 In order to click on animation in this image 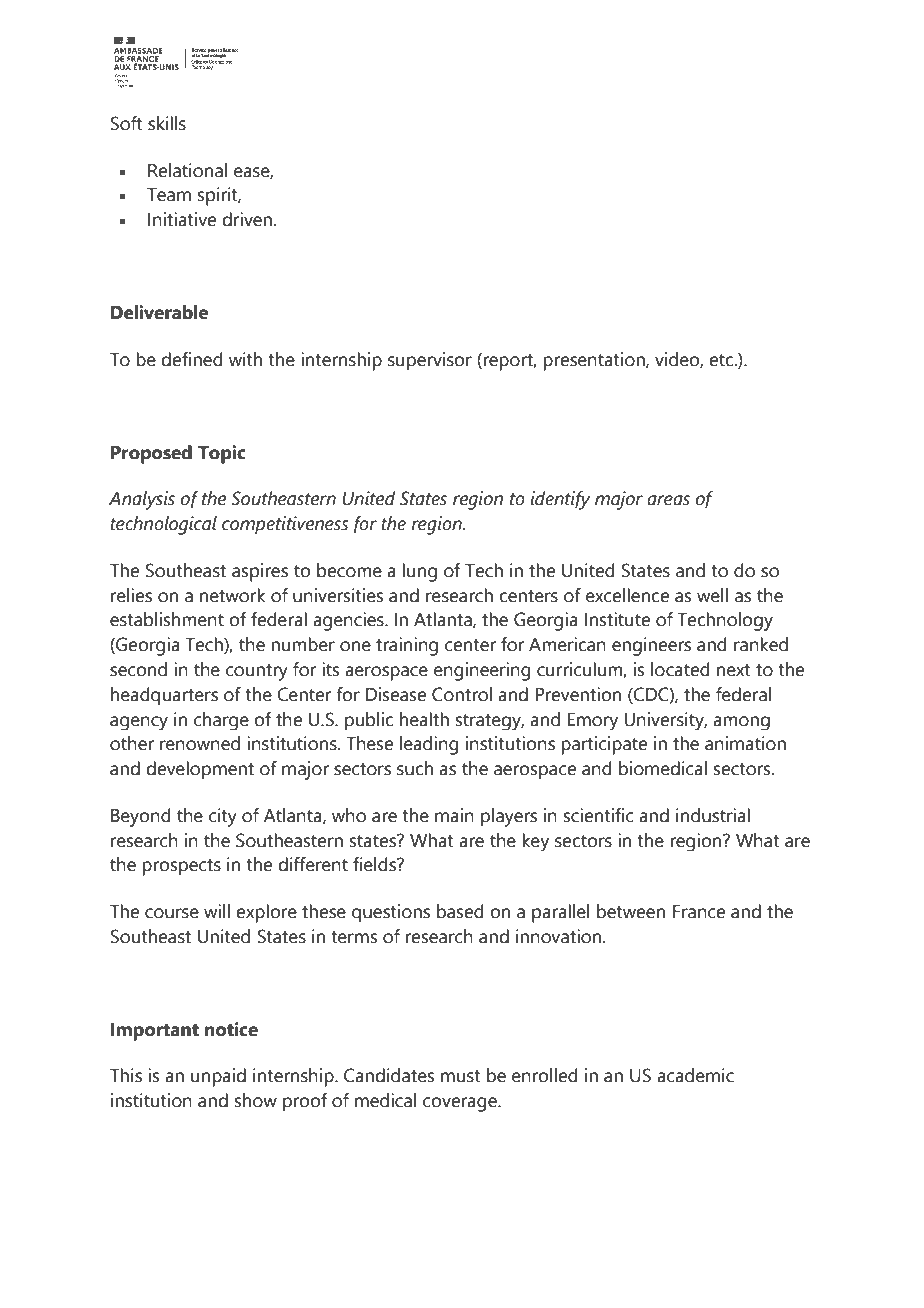, I will do `click(745, 743)`.
